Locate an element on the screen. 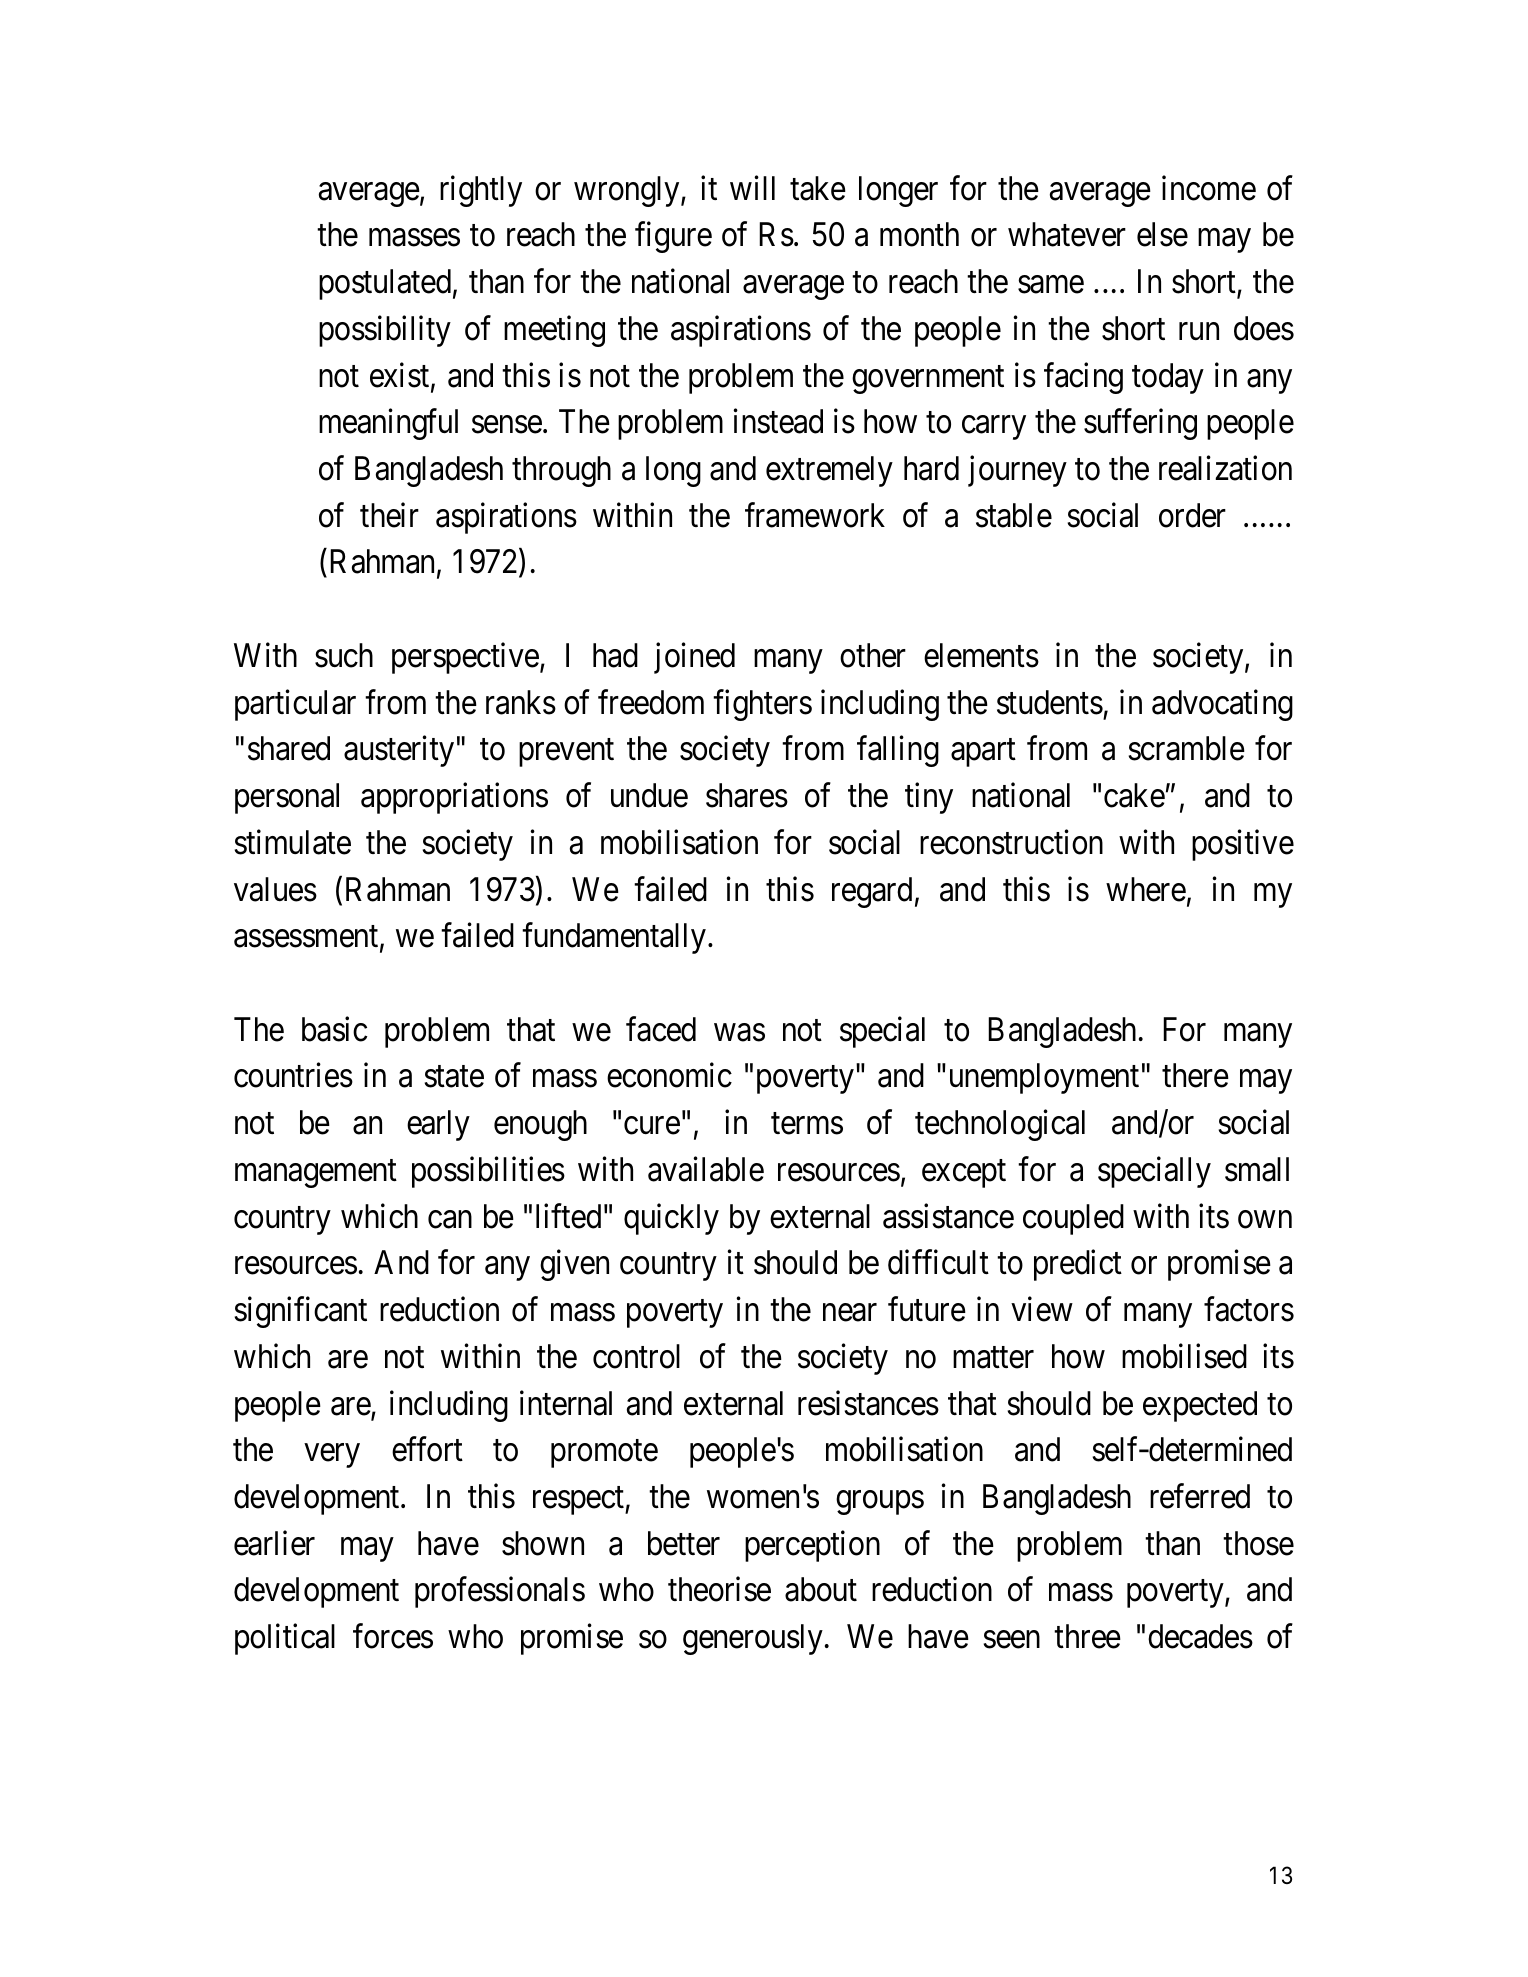 This screenshot has width=1528, height=1977. where is located at coordinates (1146, 889).
